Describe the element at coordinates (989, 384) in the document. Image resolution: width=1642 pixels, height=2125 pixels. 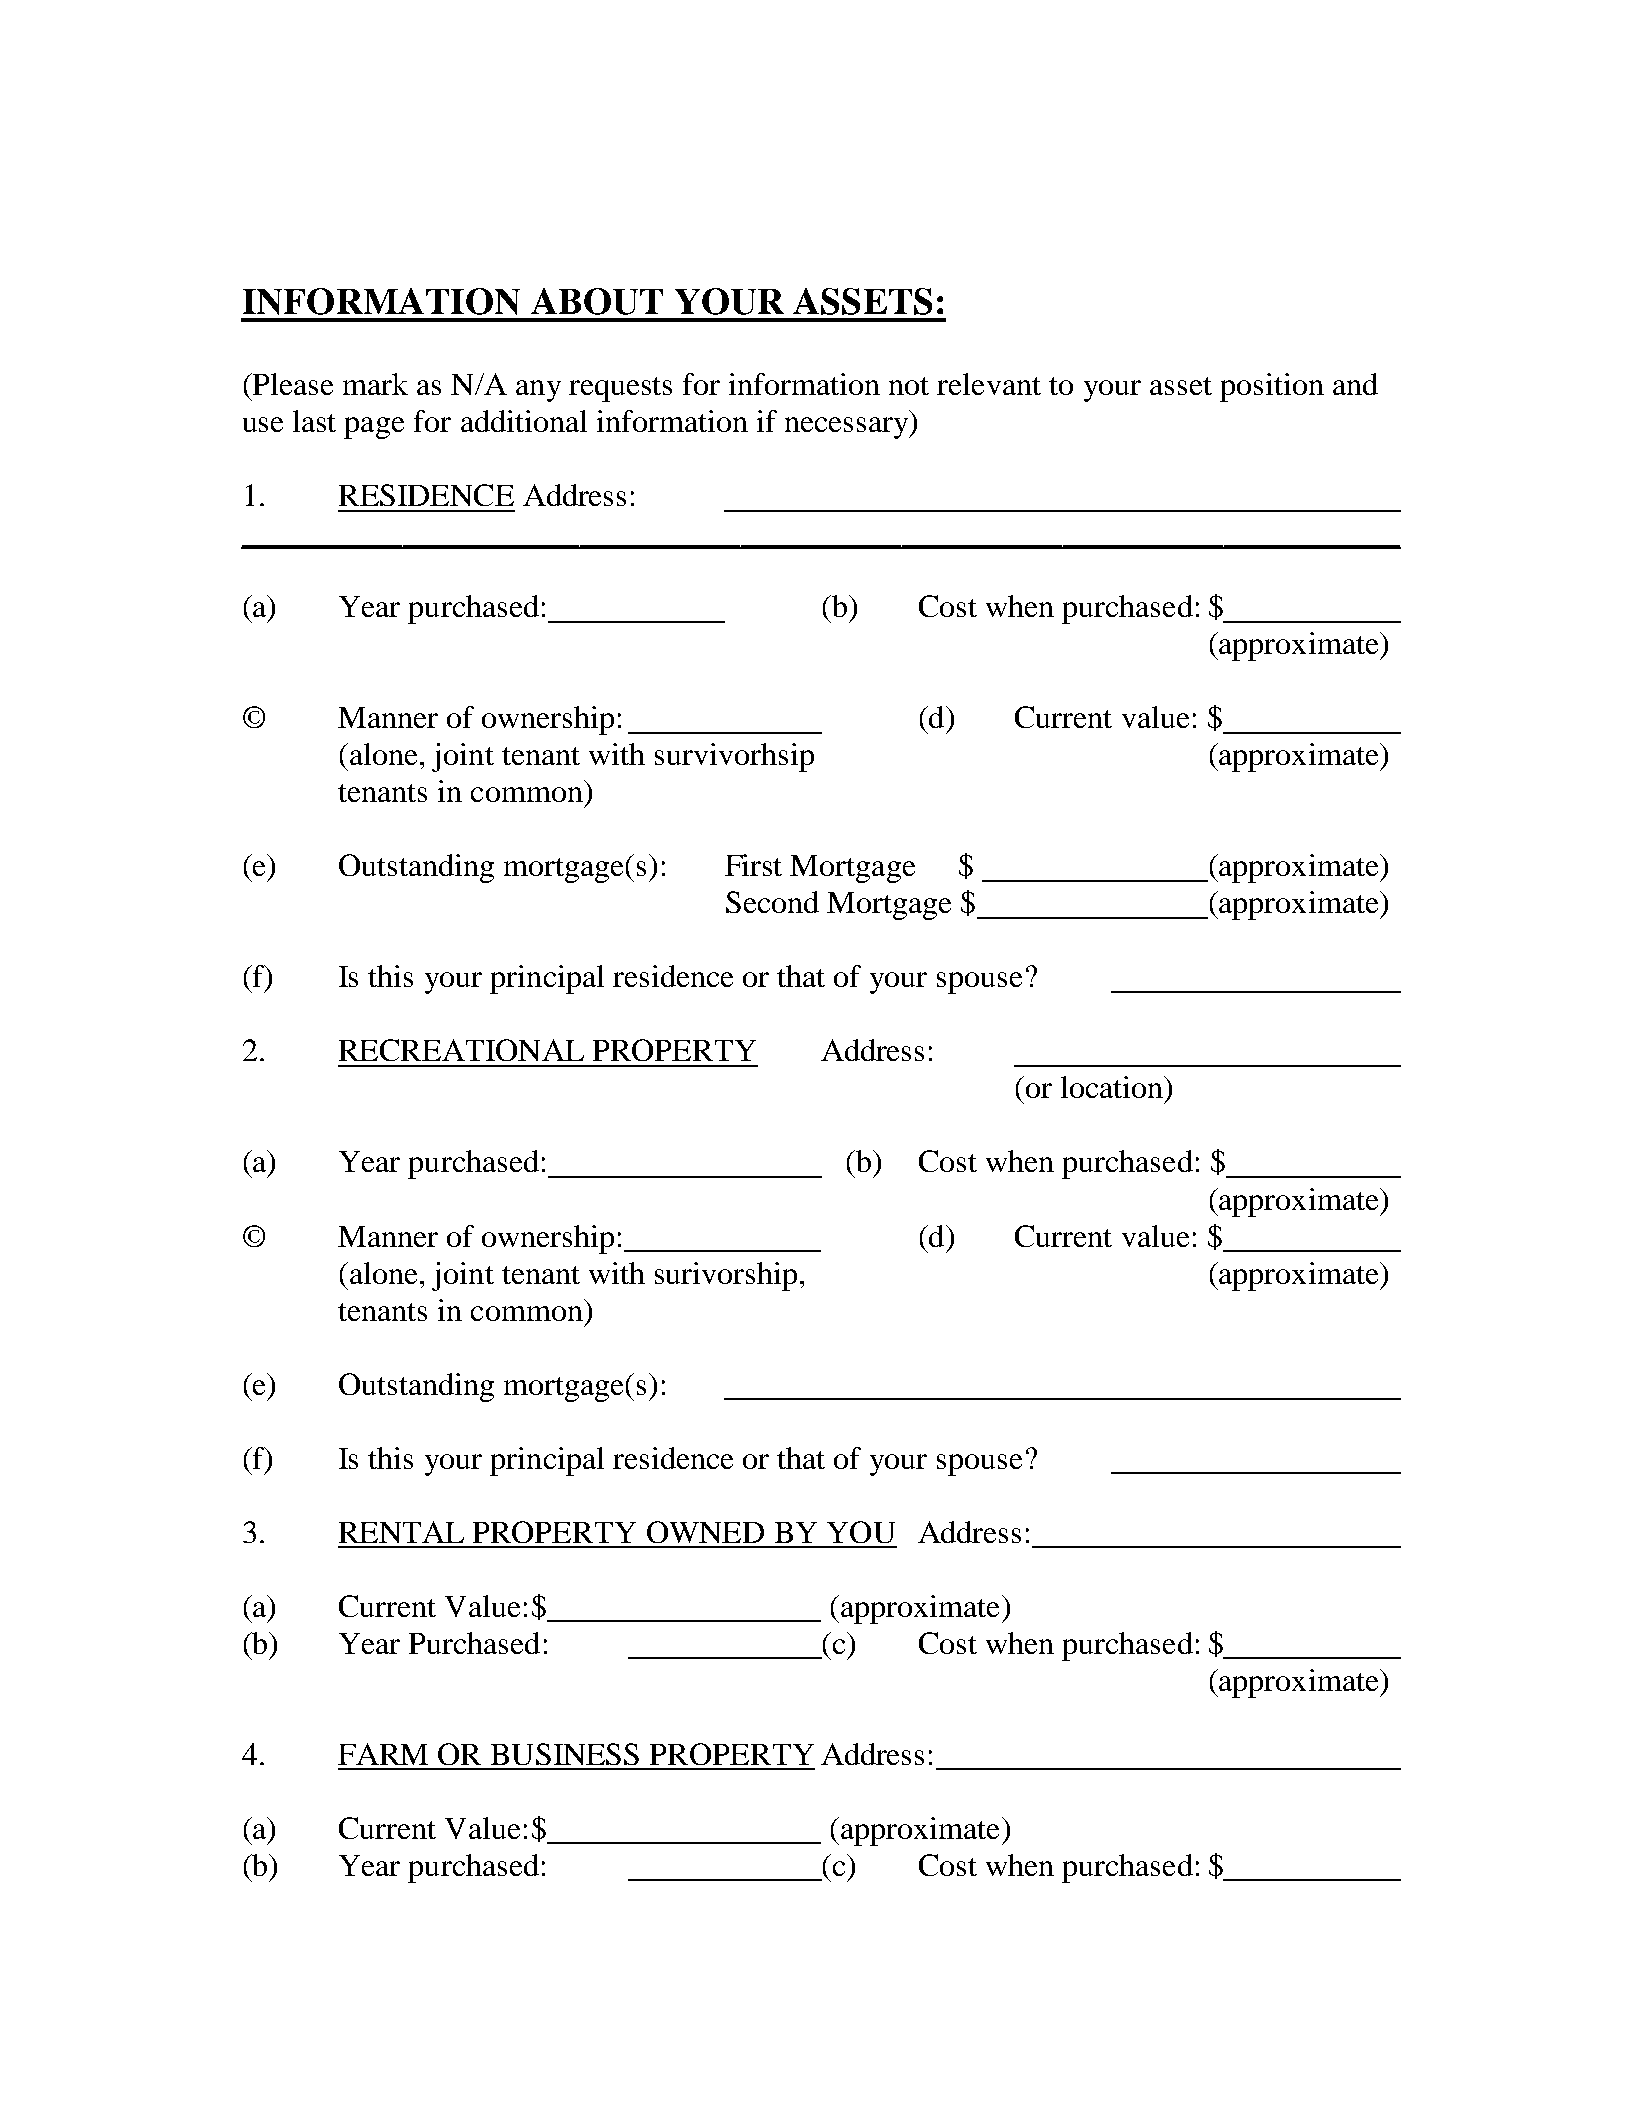
I see `relevant` at that location.
